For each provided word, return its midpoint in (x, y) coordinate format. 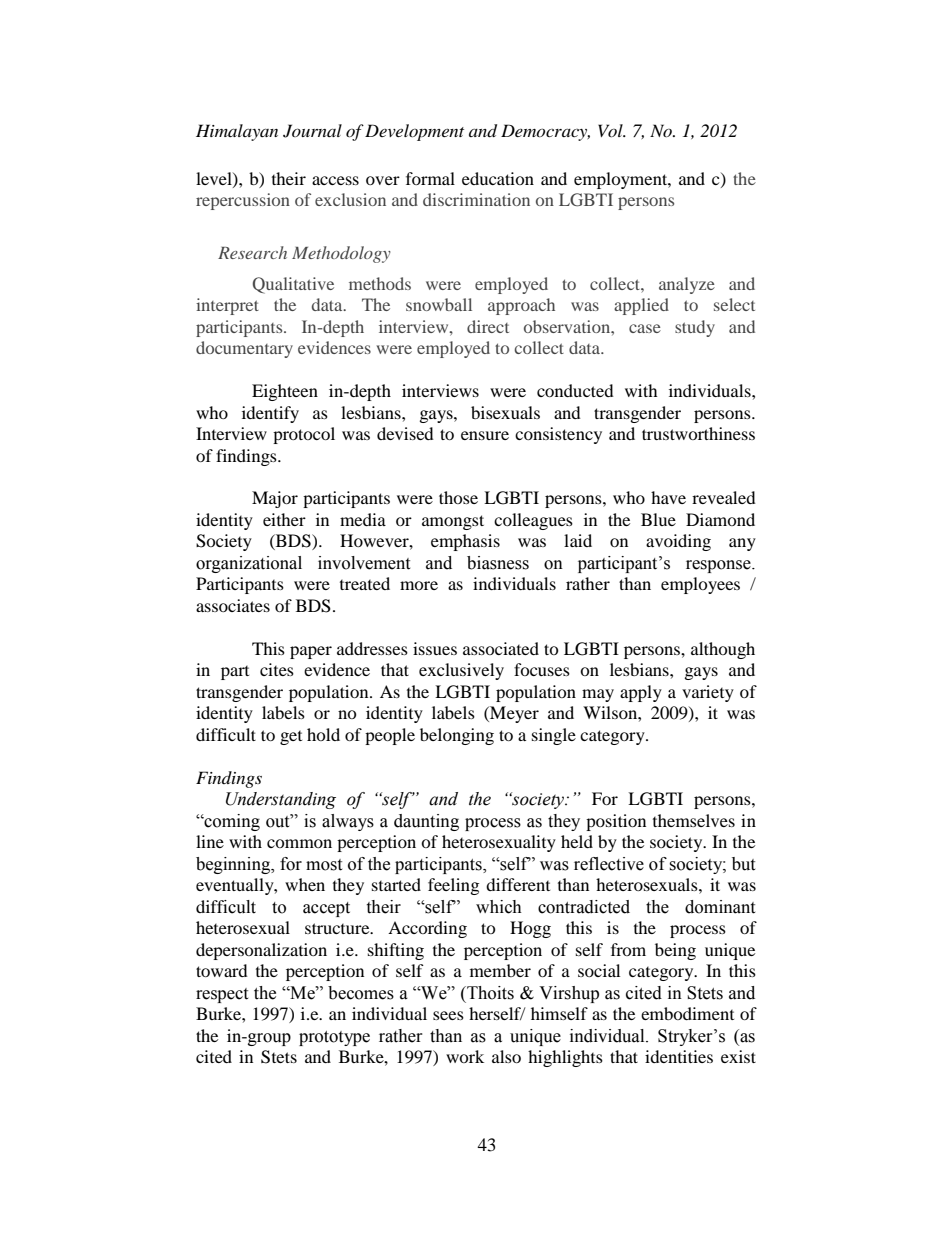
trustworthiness (698, 433)
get (291, 738)
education (498, 178)
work (465, 1056)
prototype (334, 1038)
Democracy (545, 132)
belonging (457, 736)
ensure (485, 435)
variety (708, 693)
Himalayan (237, 132)
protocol (304, 435)
